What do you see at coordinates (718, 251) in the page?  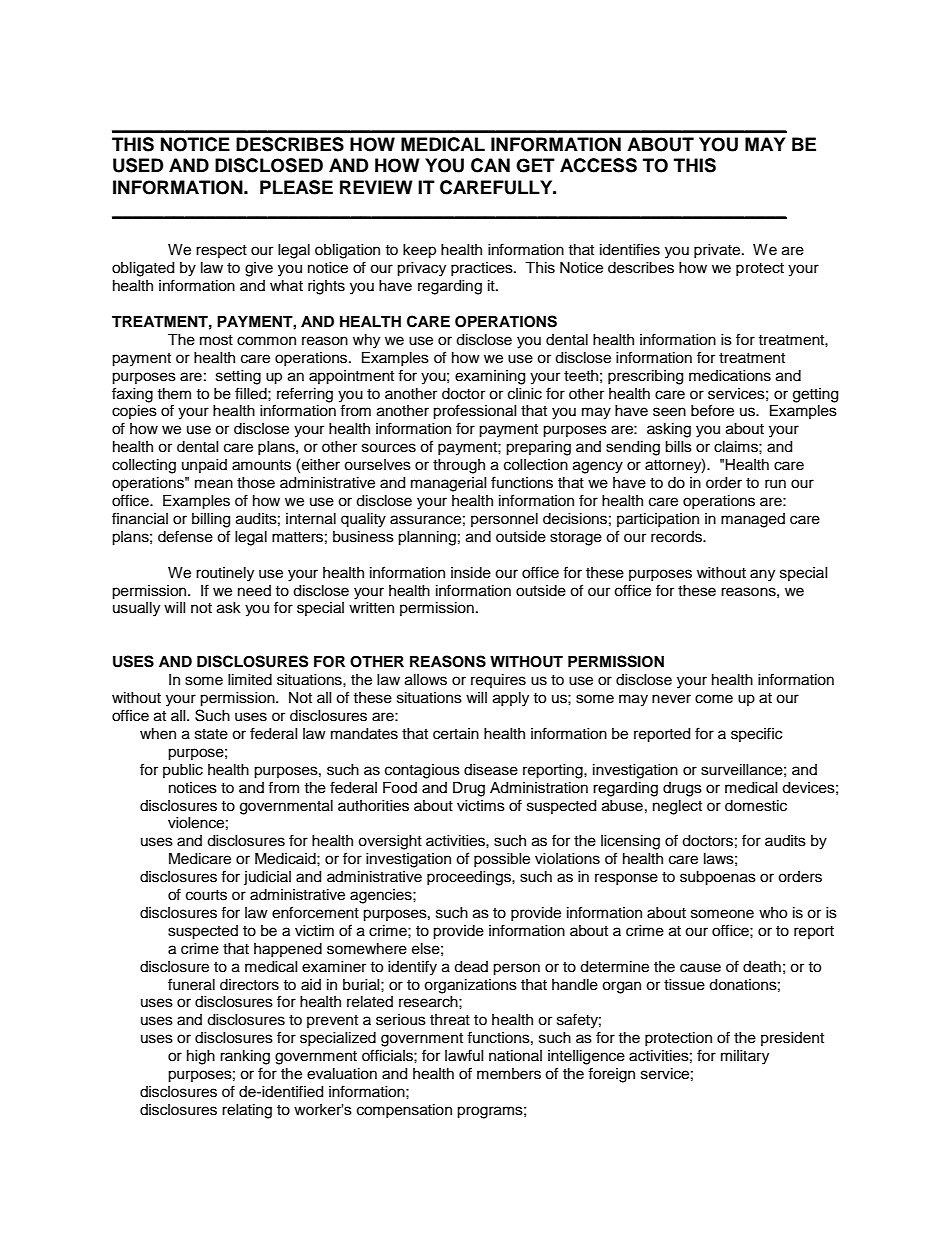 I see `private` at bounding box center [718, 251].
